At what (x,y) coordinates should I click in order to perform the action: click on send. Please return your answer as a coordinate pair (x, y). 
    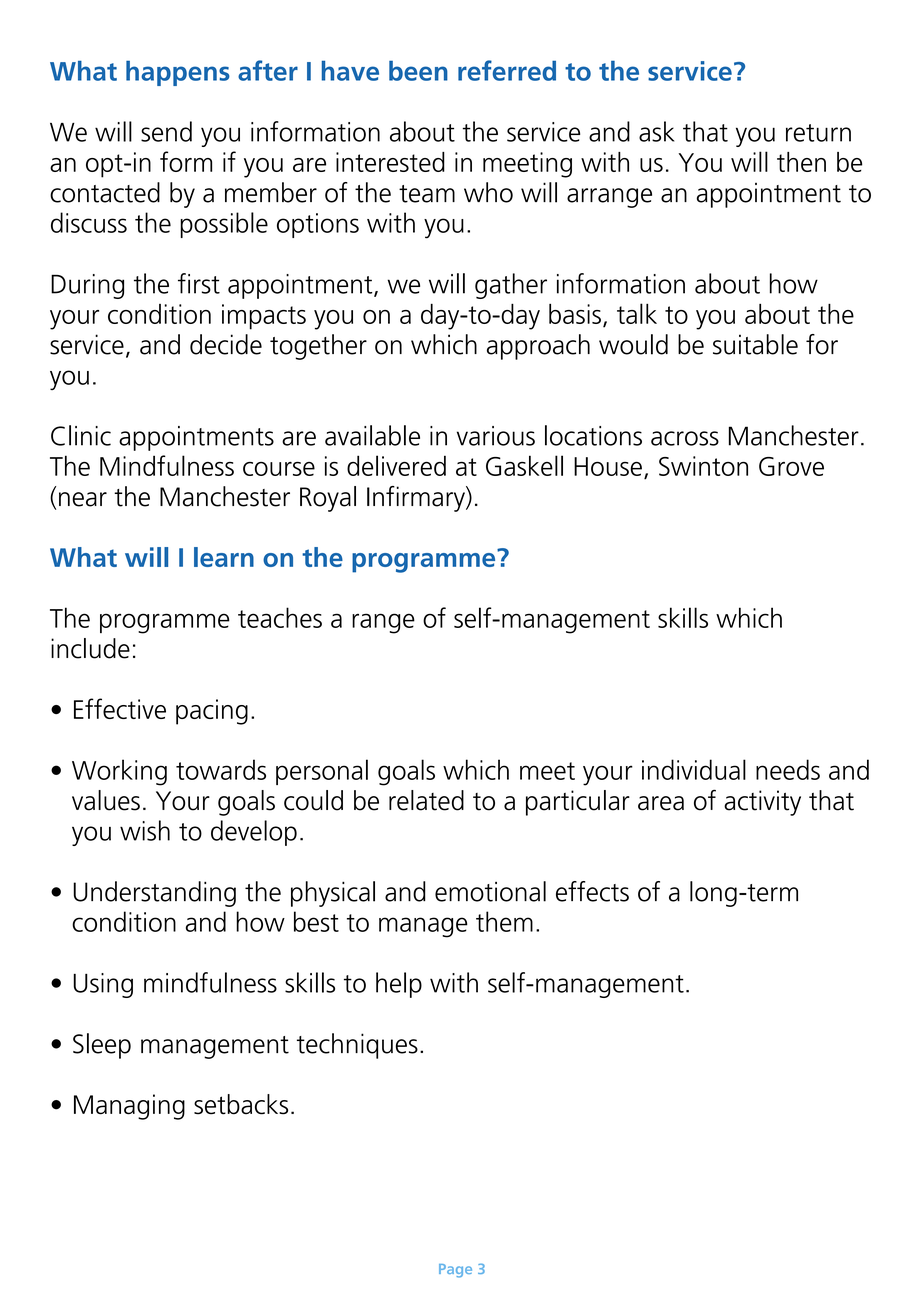
    Looking at the image, I should click on (166, 131).
